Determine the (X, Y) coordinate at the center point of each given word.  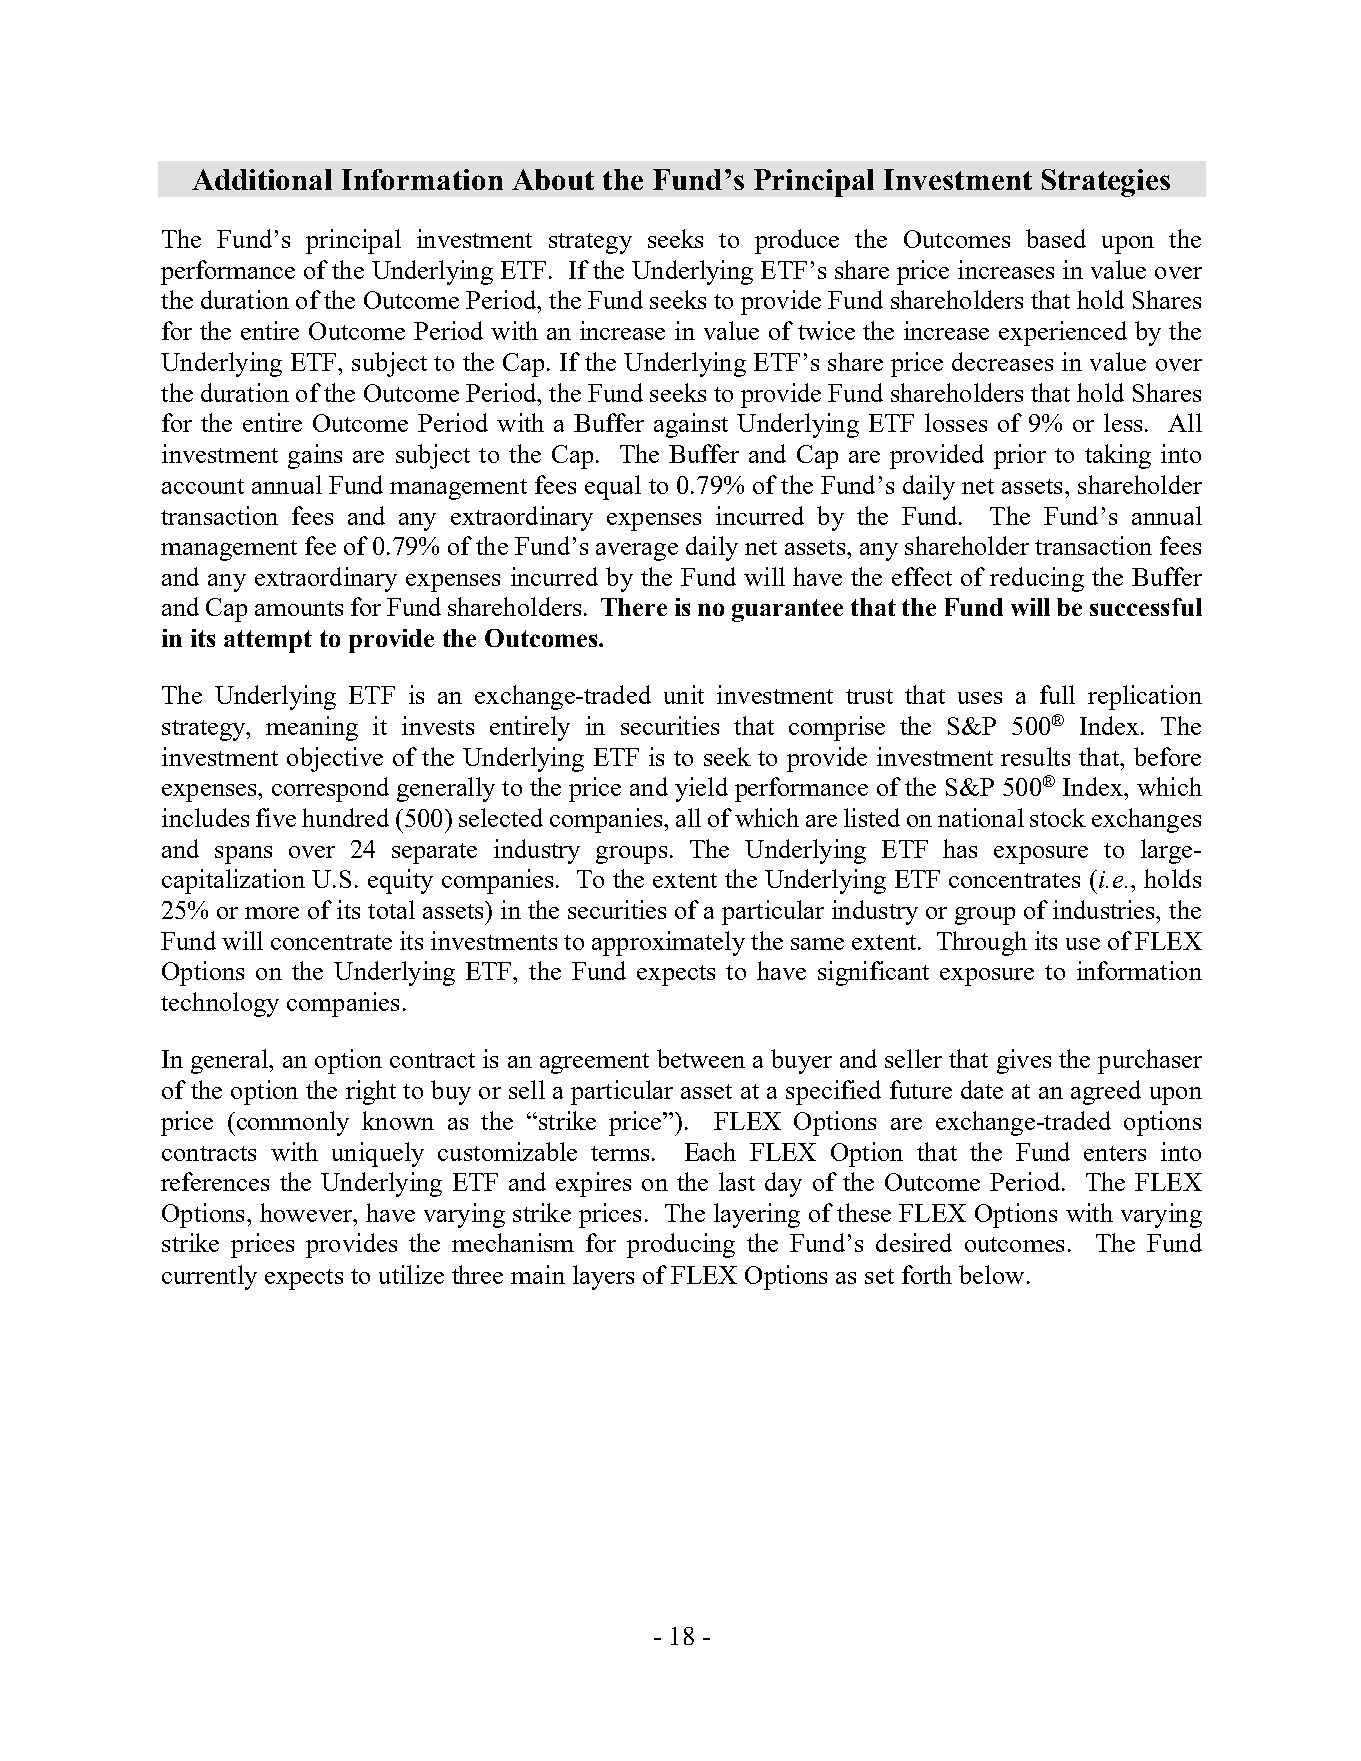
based (1056, 238)
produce (797, 241)
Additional (262, 179)
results (1035, 756)
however (307, 1212)
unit (684, 694)
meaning (312, 728)
